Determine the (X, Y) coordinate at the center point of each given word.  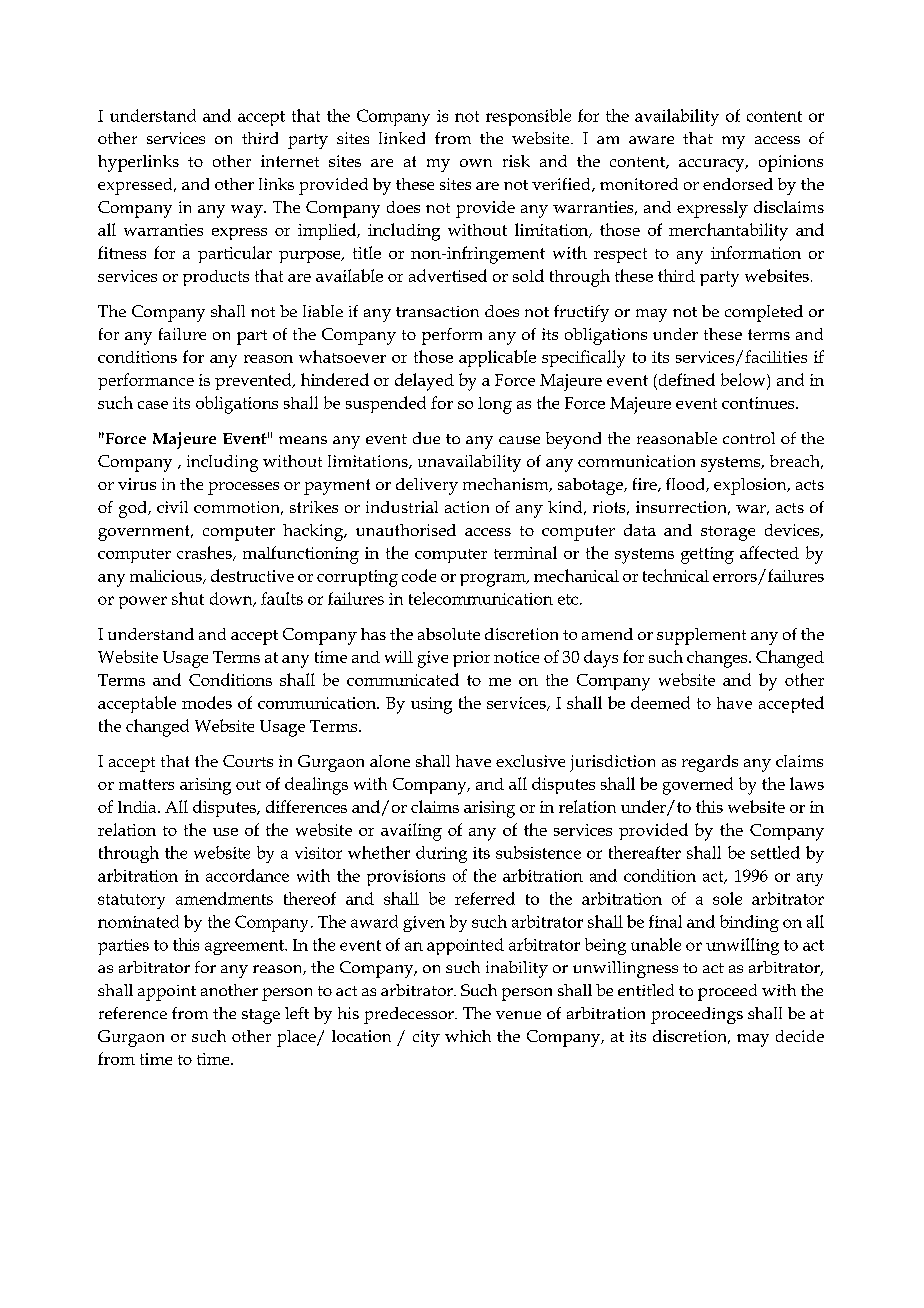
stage (261, 1016)
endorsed (738, 184)
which (468, 1036)
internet (290, 161)
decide (800, 1036)
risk (516, 161)
